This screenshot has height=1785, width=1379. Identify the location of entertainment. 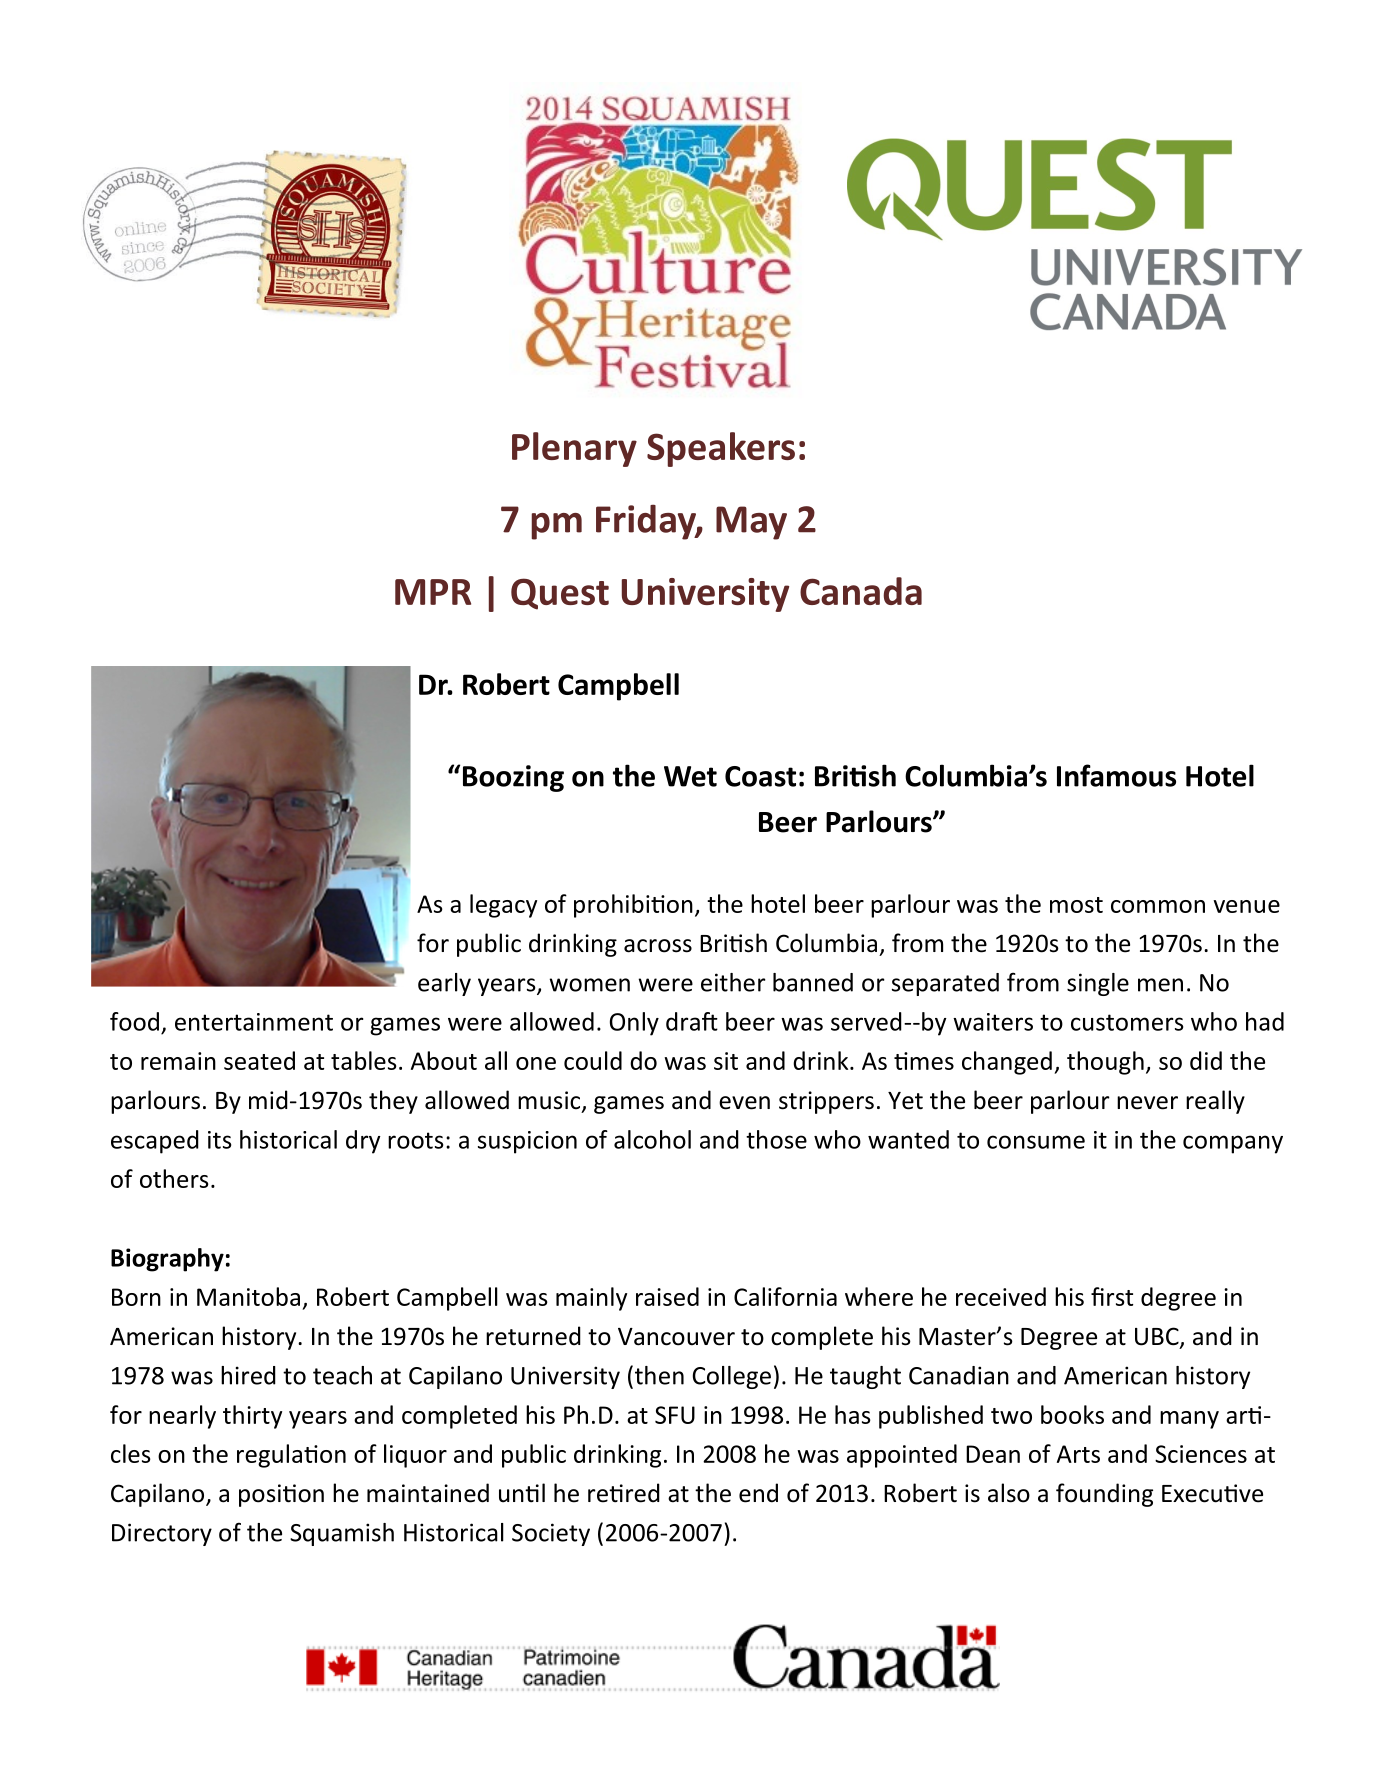
(254, 1022).
